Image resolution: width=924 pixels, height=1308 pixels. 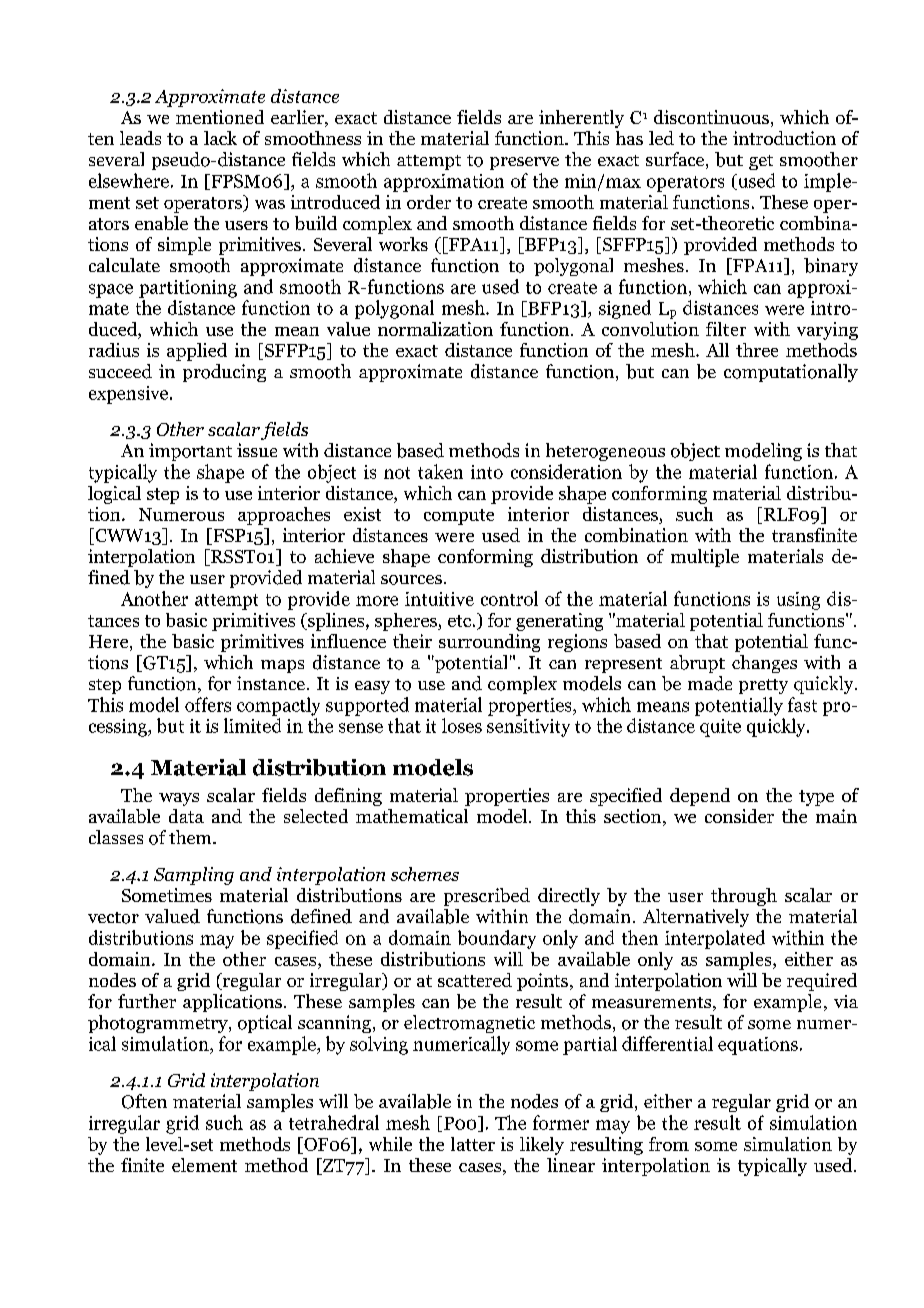 What do you see at coordinates (705, 558) in the screenshot?
I see `multiple` at bounding box center [705, 558].
